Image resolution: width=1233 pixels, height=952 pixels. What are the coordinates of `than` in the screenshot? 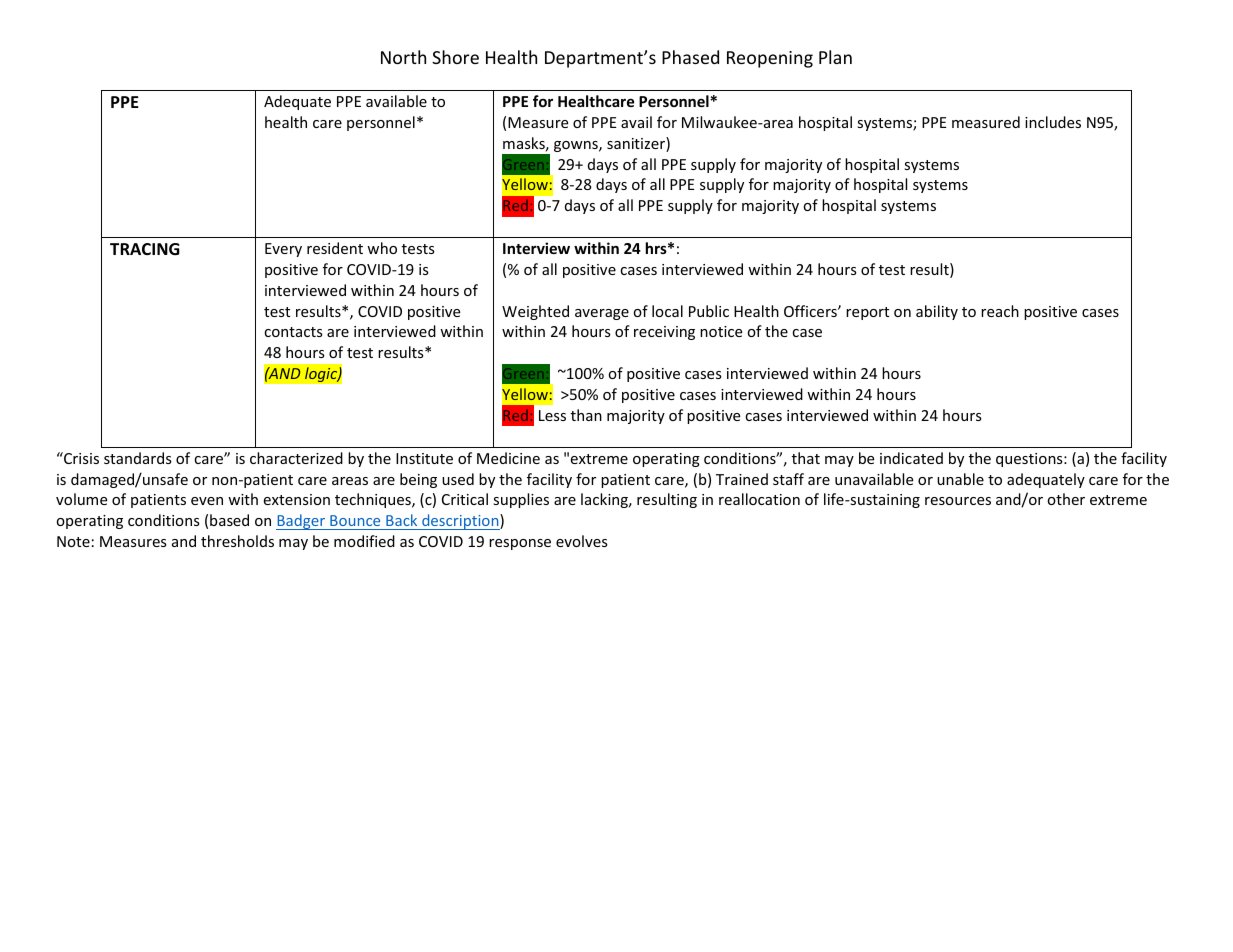 It's located at (586, 415).
